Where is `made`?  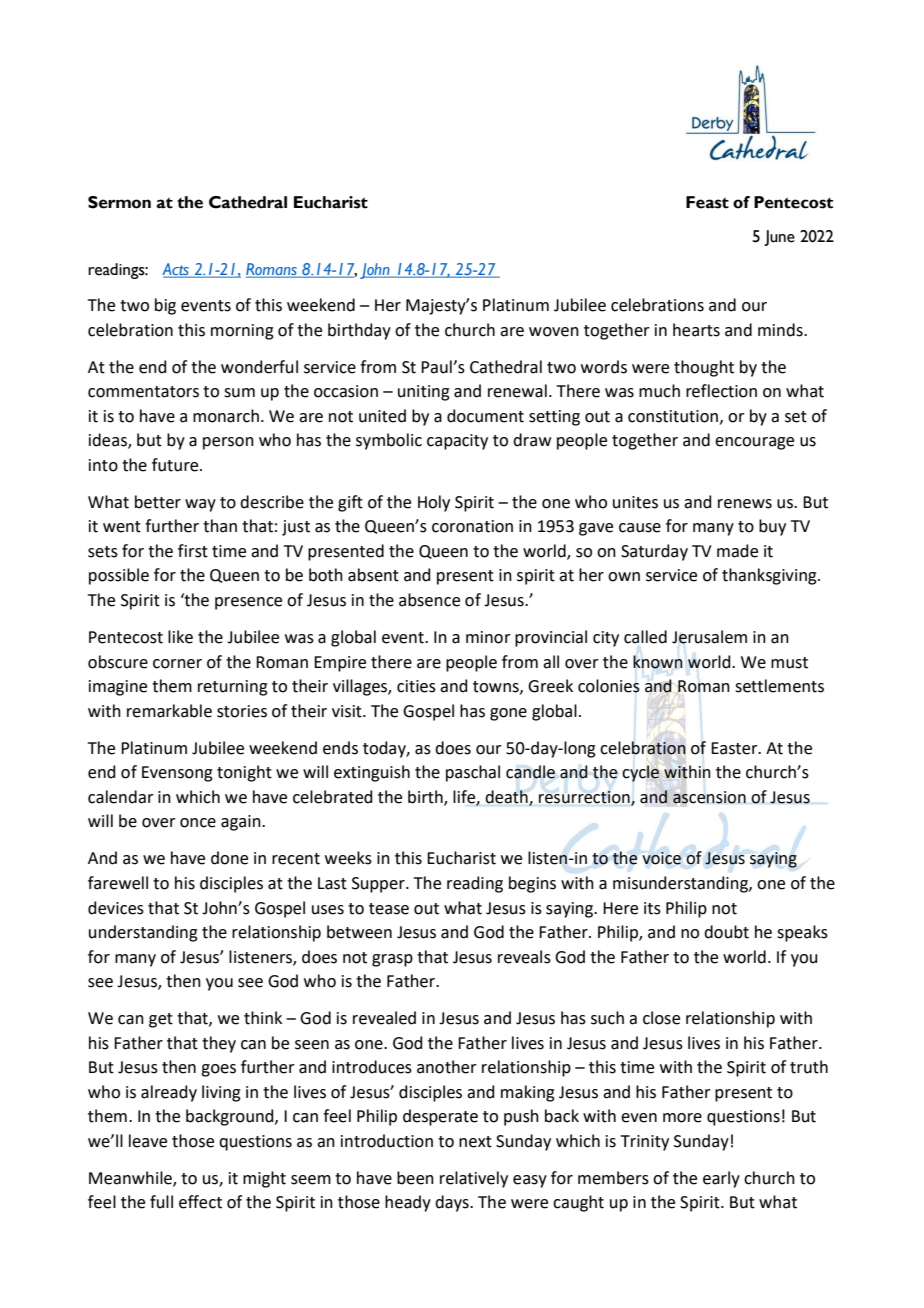
made is located at coordinates (737, 551).
